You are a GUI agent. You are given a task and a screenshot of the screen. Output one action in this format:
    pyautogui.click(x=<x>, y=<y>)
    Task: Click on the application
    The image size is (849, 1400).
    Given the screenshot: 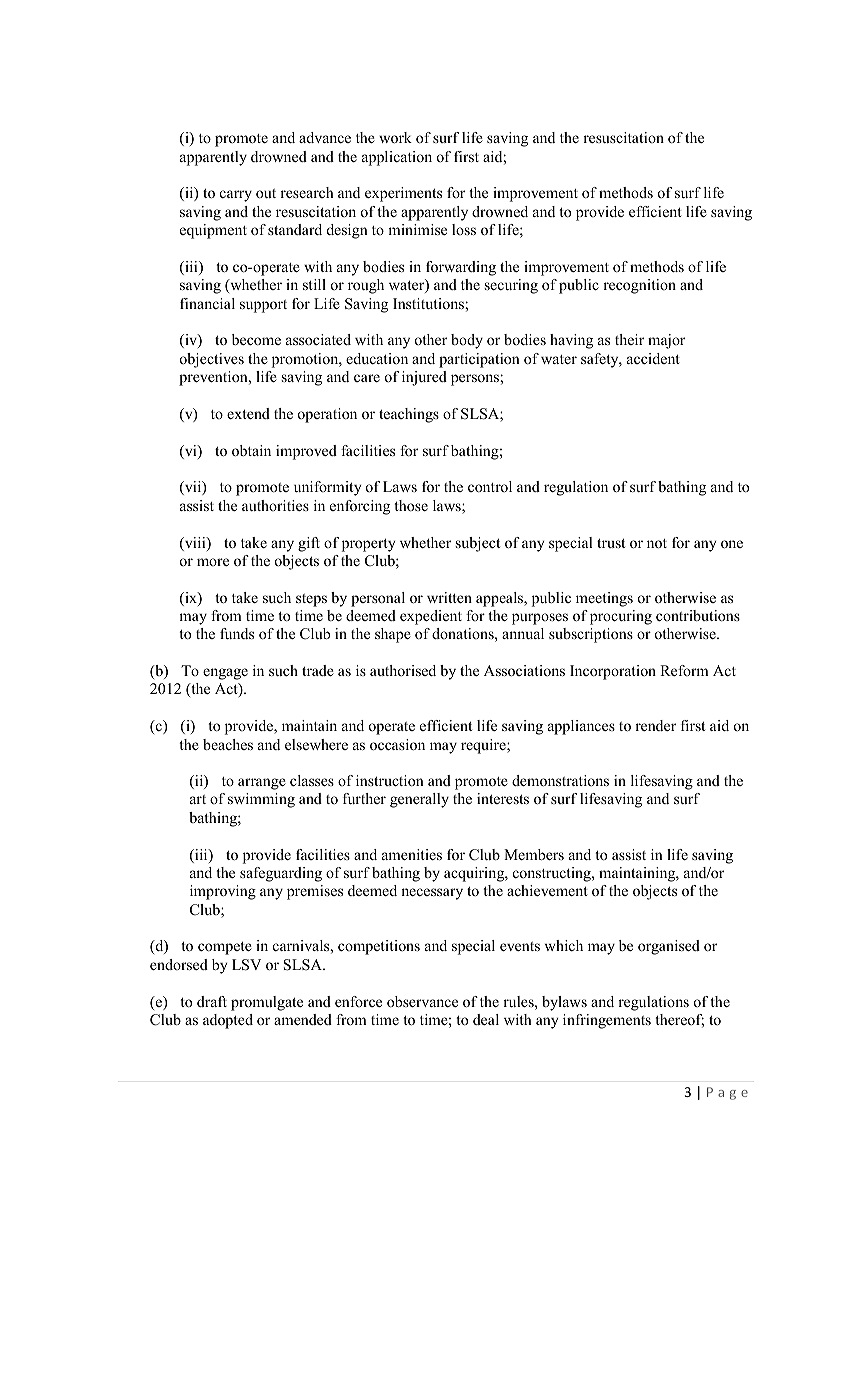 What is the action you would take?
    pyautogui.click(x=397, y=158)
